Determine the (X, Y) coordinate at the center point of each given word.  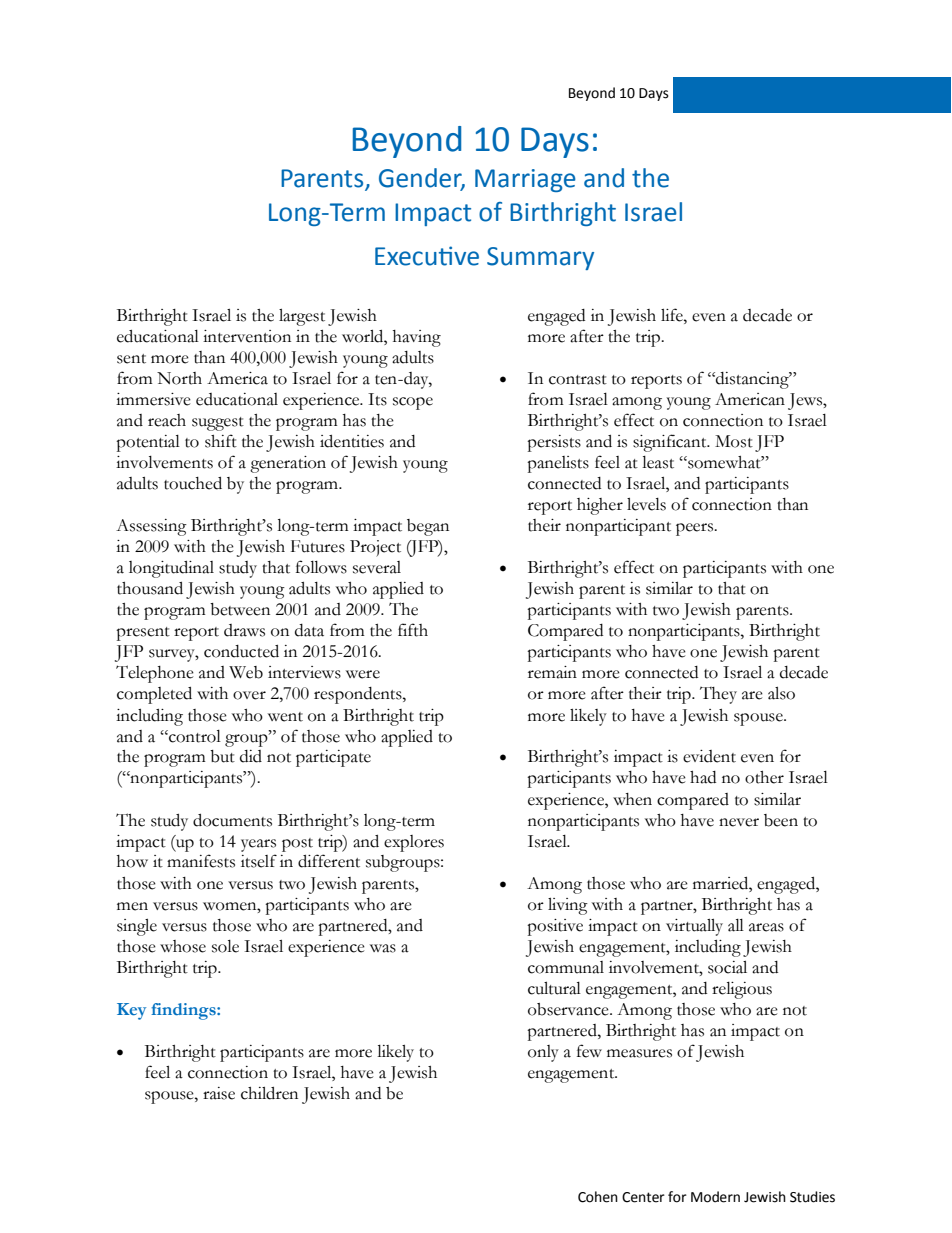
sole (225, 946)
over (249, 695)
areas (766, 927)
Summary (540, 258)
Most (734, 441)
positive (555, 927)
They (718, 695)
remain (552, 672)
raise (219, 1093)
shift (221, 441)
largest (302, 317)
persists (554, 443)
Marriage (525, 180)
